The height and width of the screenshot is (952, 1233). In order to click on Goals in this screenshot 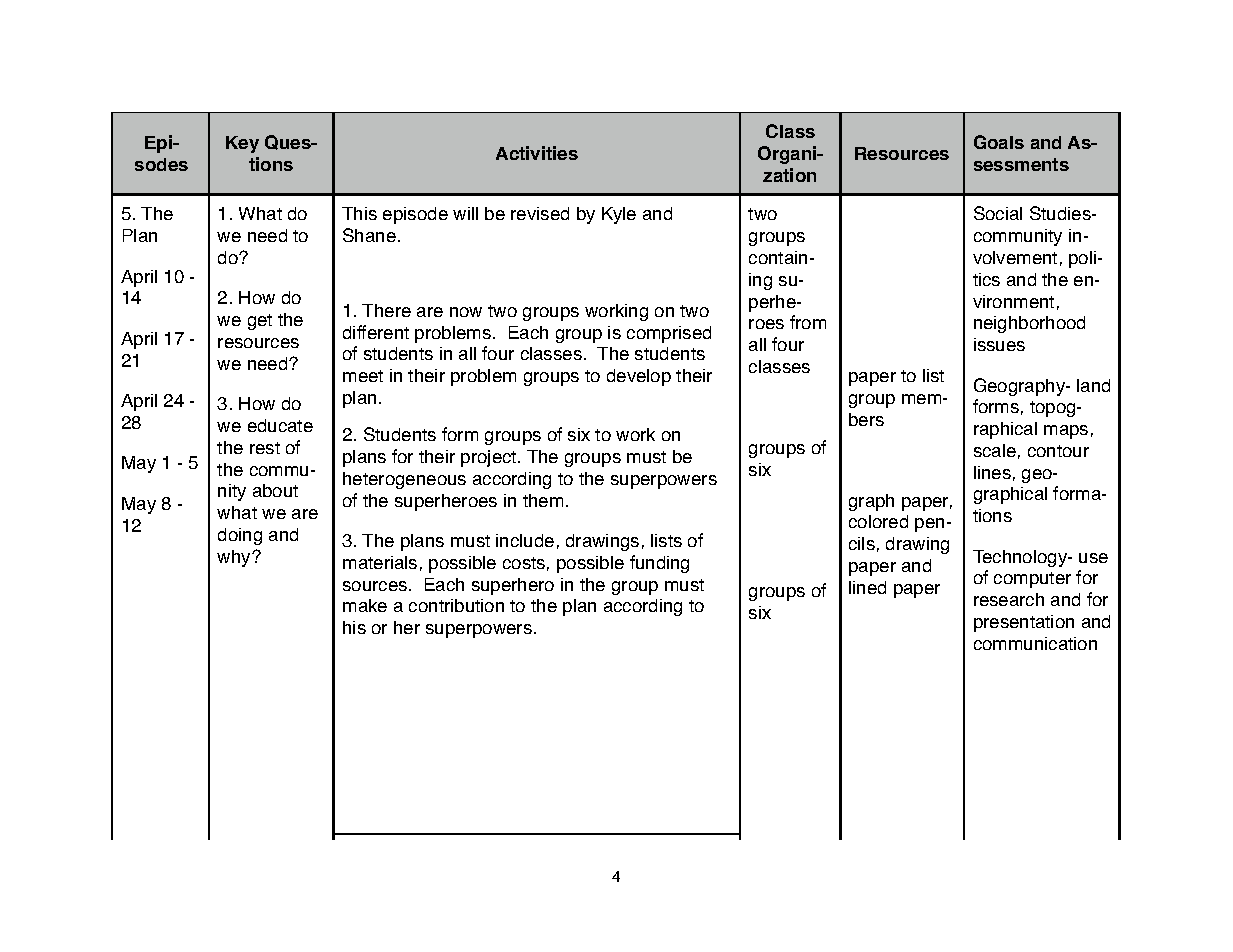, I will do `click(999, 142)`.
